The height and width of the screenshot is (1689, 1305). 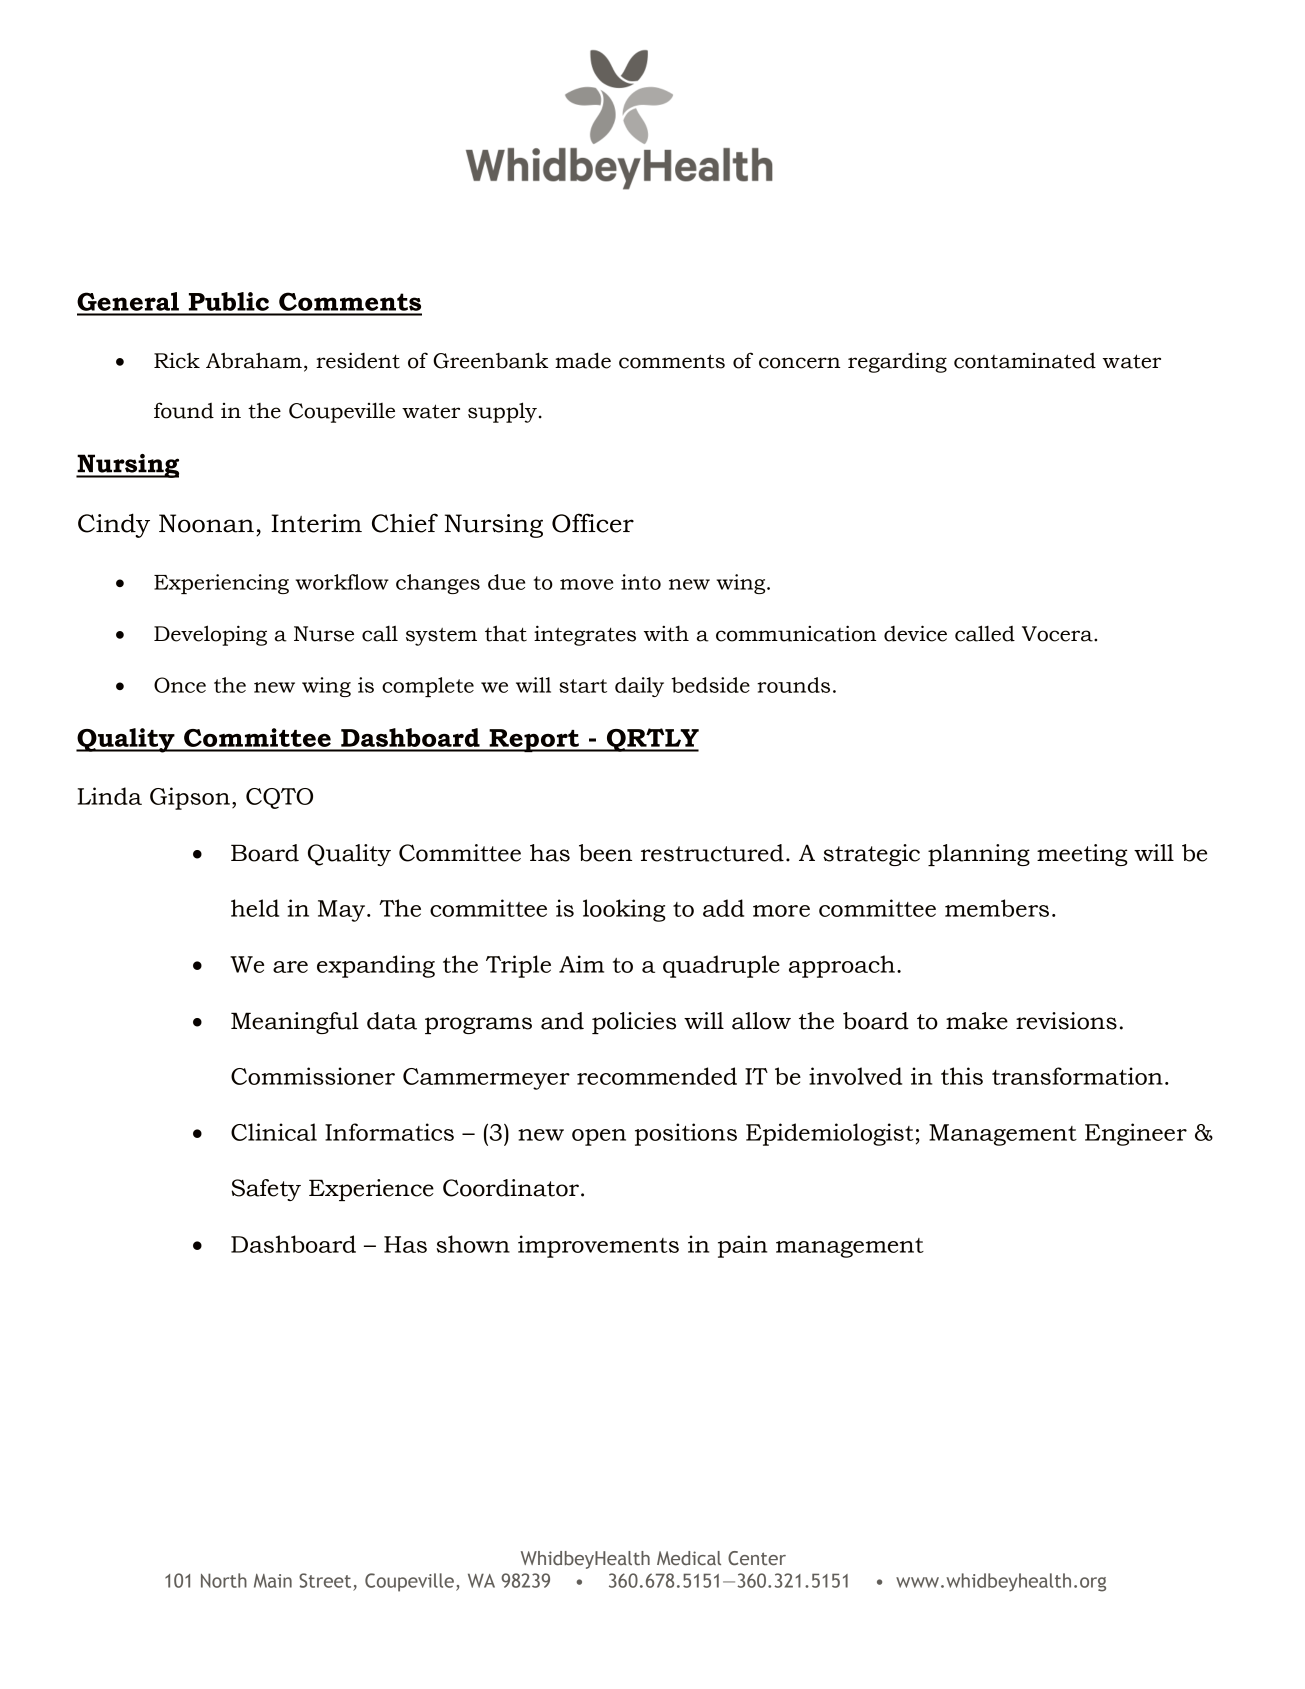 I want to click on Medical, so click(x=689, y=1558).
